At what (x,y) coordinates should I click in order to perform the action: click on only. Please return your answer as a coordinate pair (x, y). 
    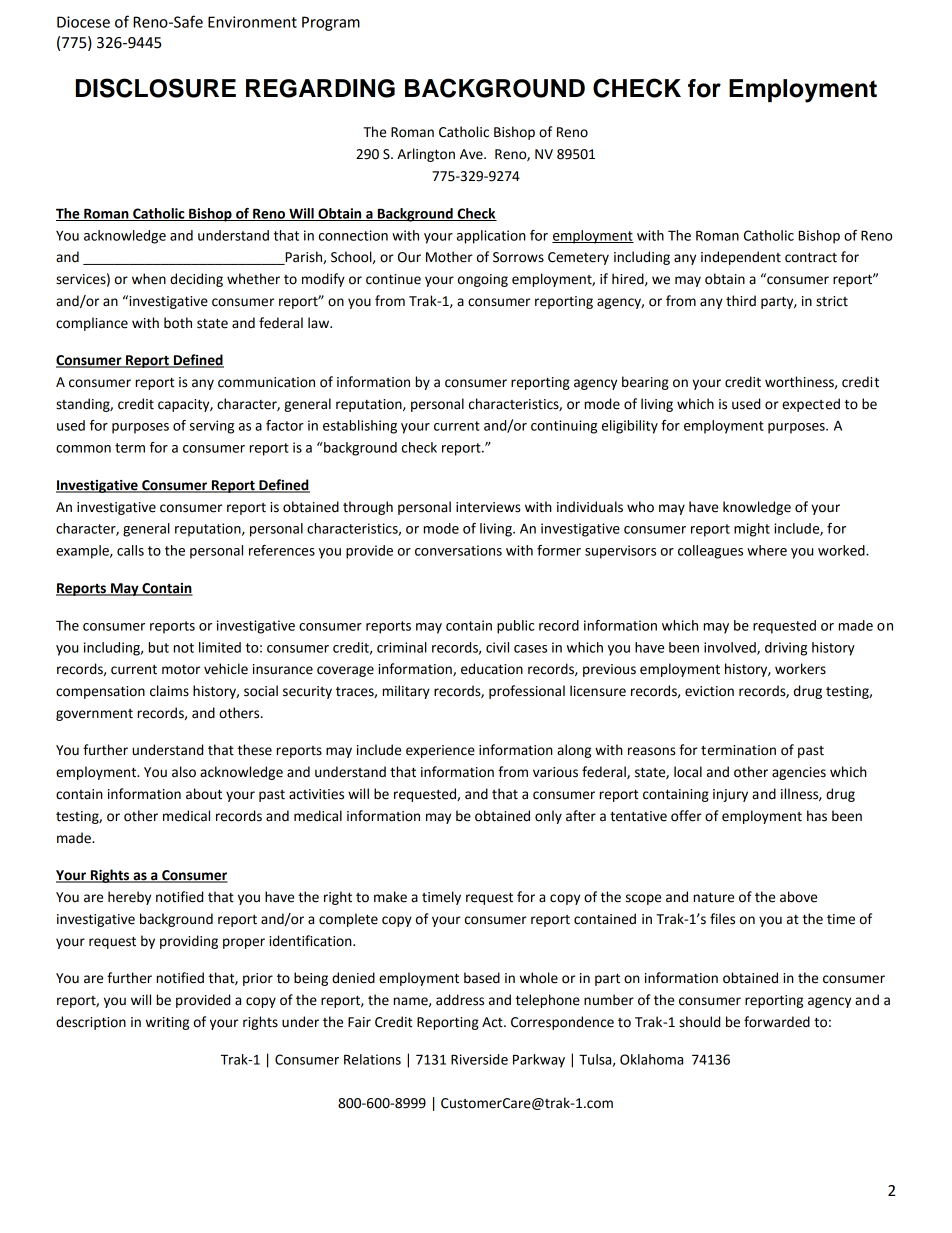
    Looking at the image, I should click on (548, 817).
